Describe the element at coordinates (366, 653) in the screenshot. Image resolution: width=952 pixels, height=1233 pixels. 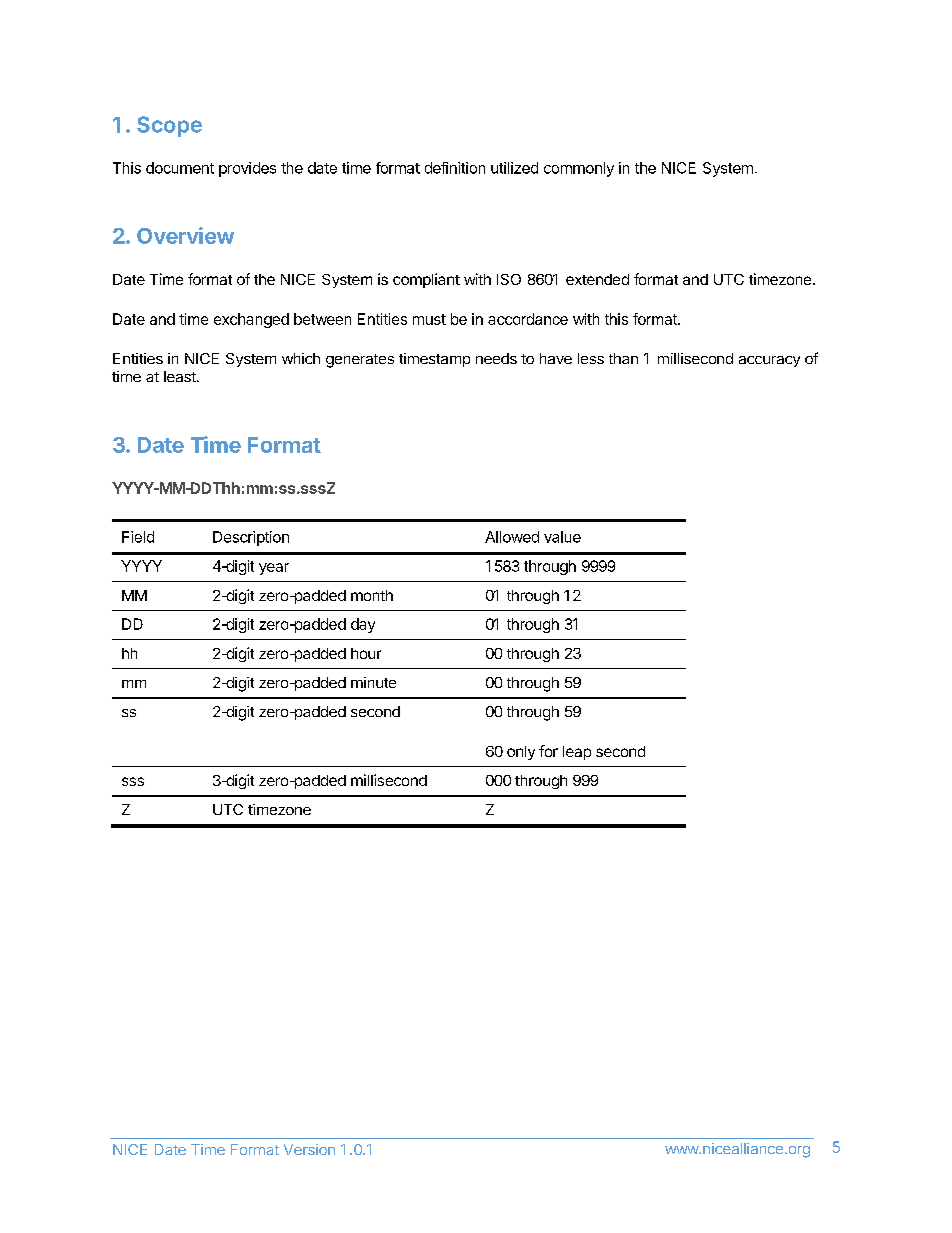
I see `hour` at that location.
